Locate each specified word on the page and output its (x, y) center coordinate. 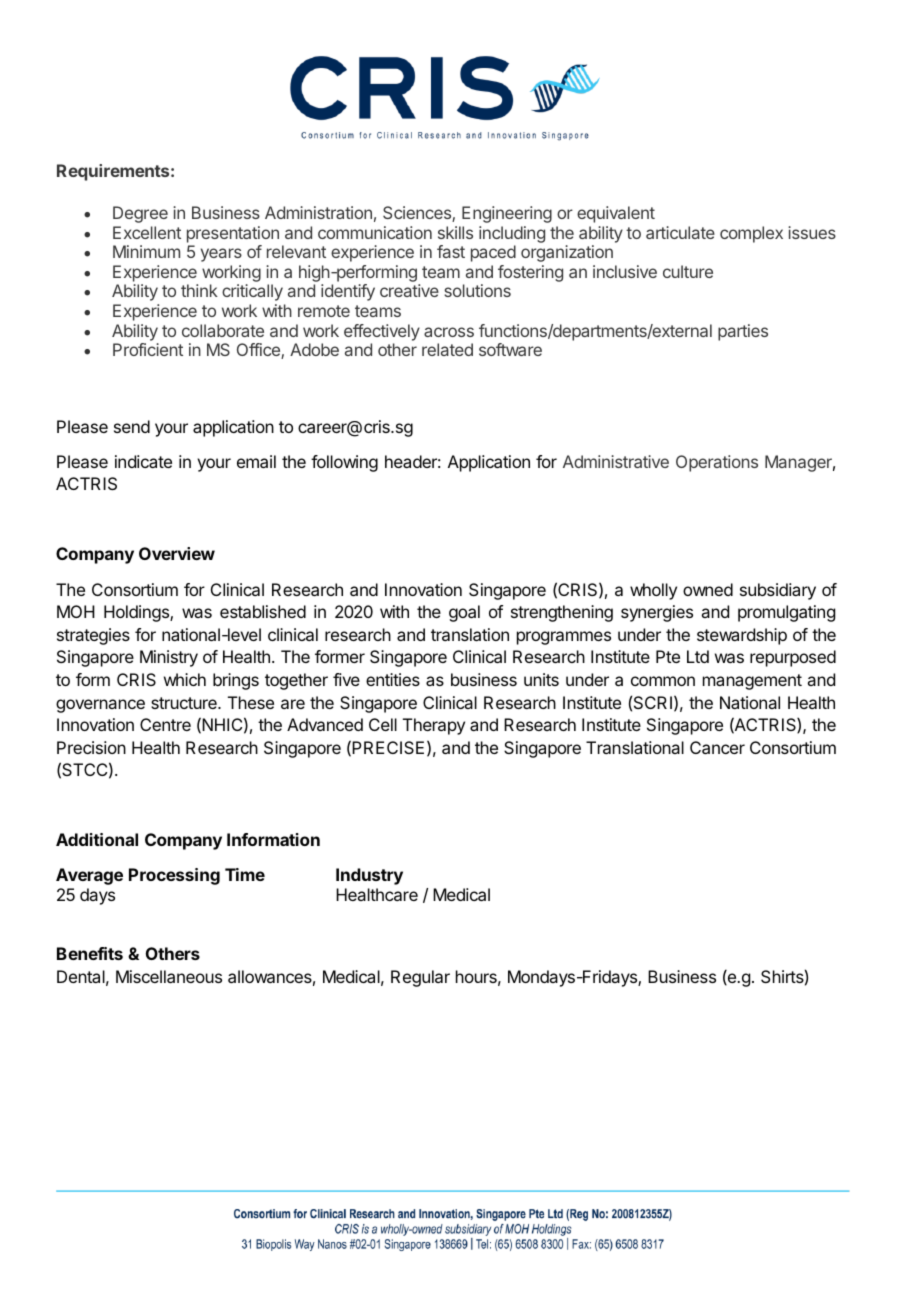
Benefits (90, 953)
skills (455, 232)
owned (708, 589)
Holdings (137, 613)
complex (751, 234)
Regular (420, 978)
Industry (369, 876)
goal (464, 613)
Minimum (146, 251)
